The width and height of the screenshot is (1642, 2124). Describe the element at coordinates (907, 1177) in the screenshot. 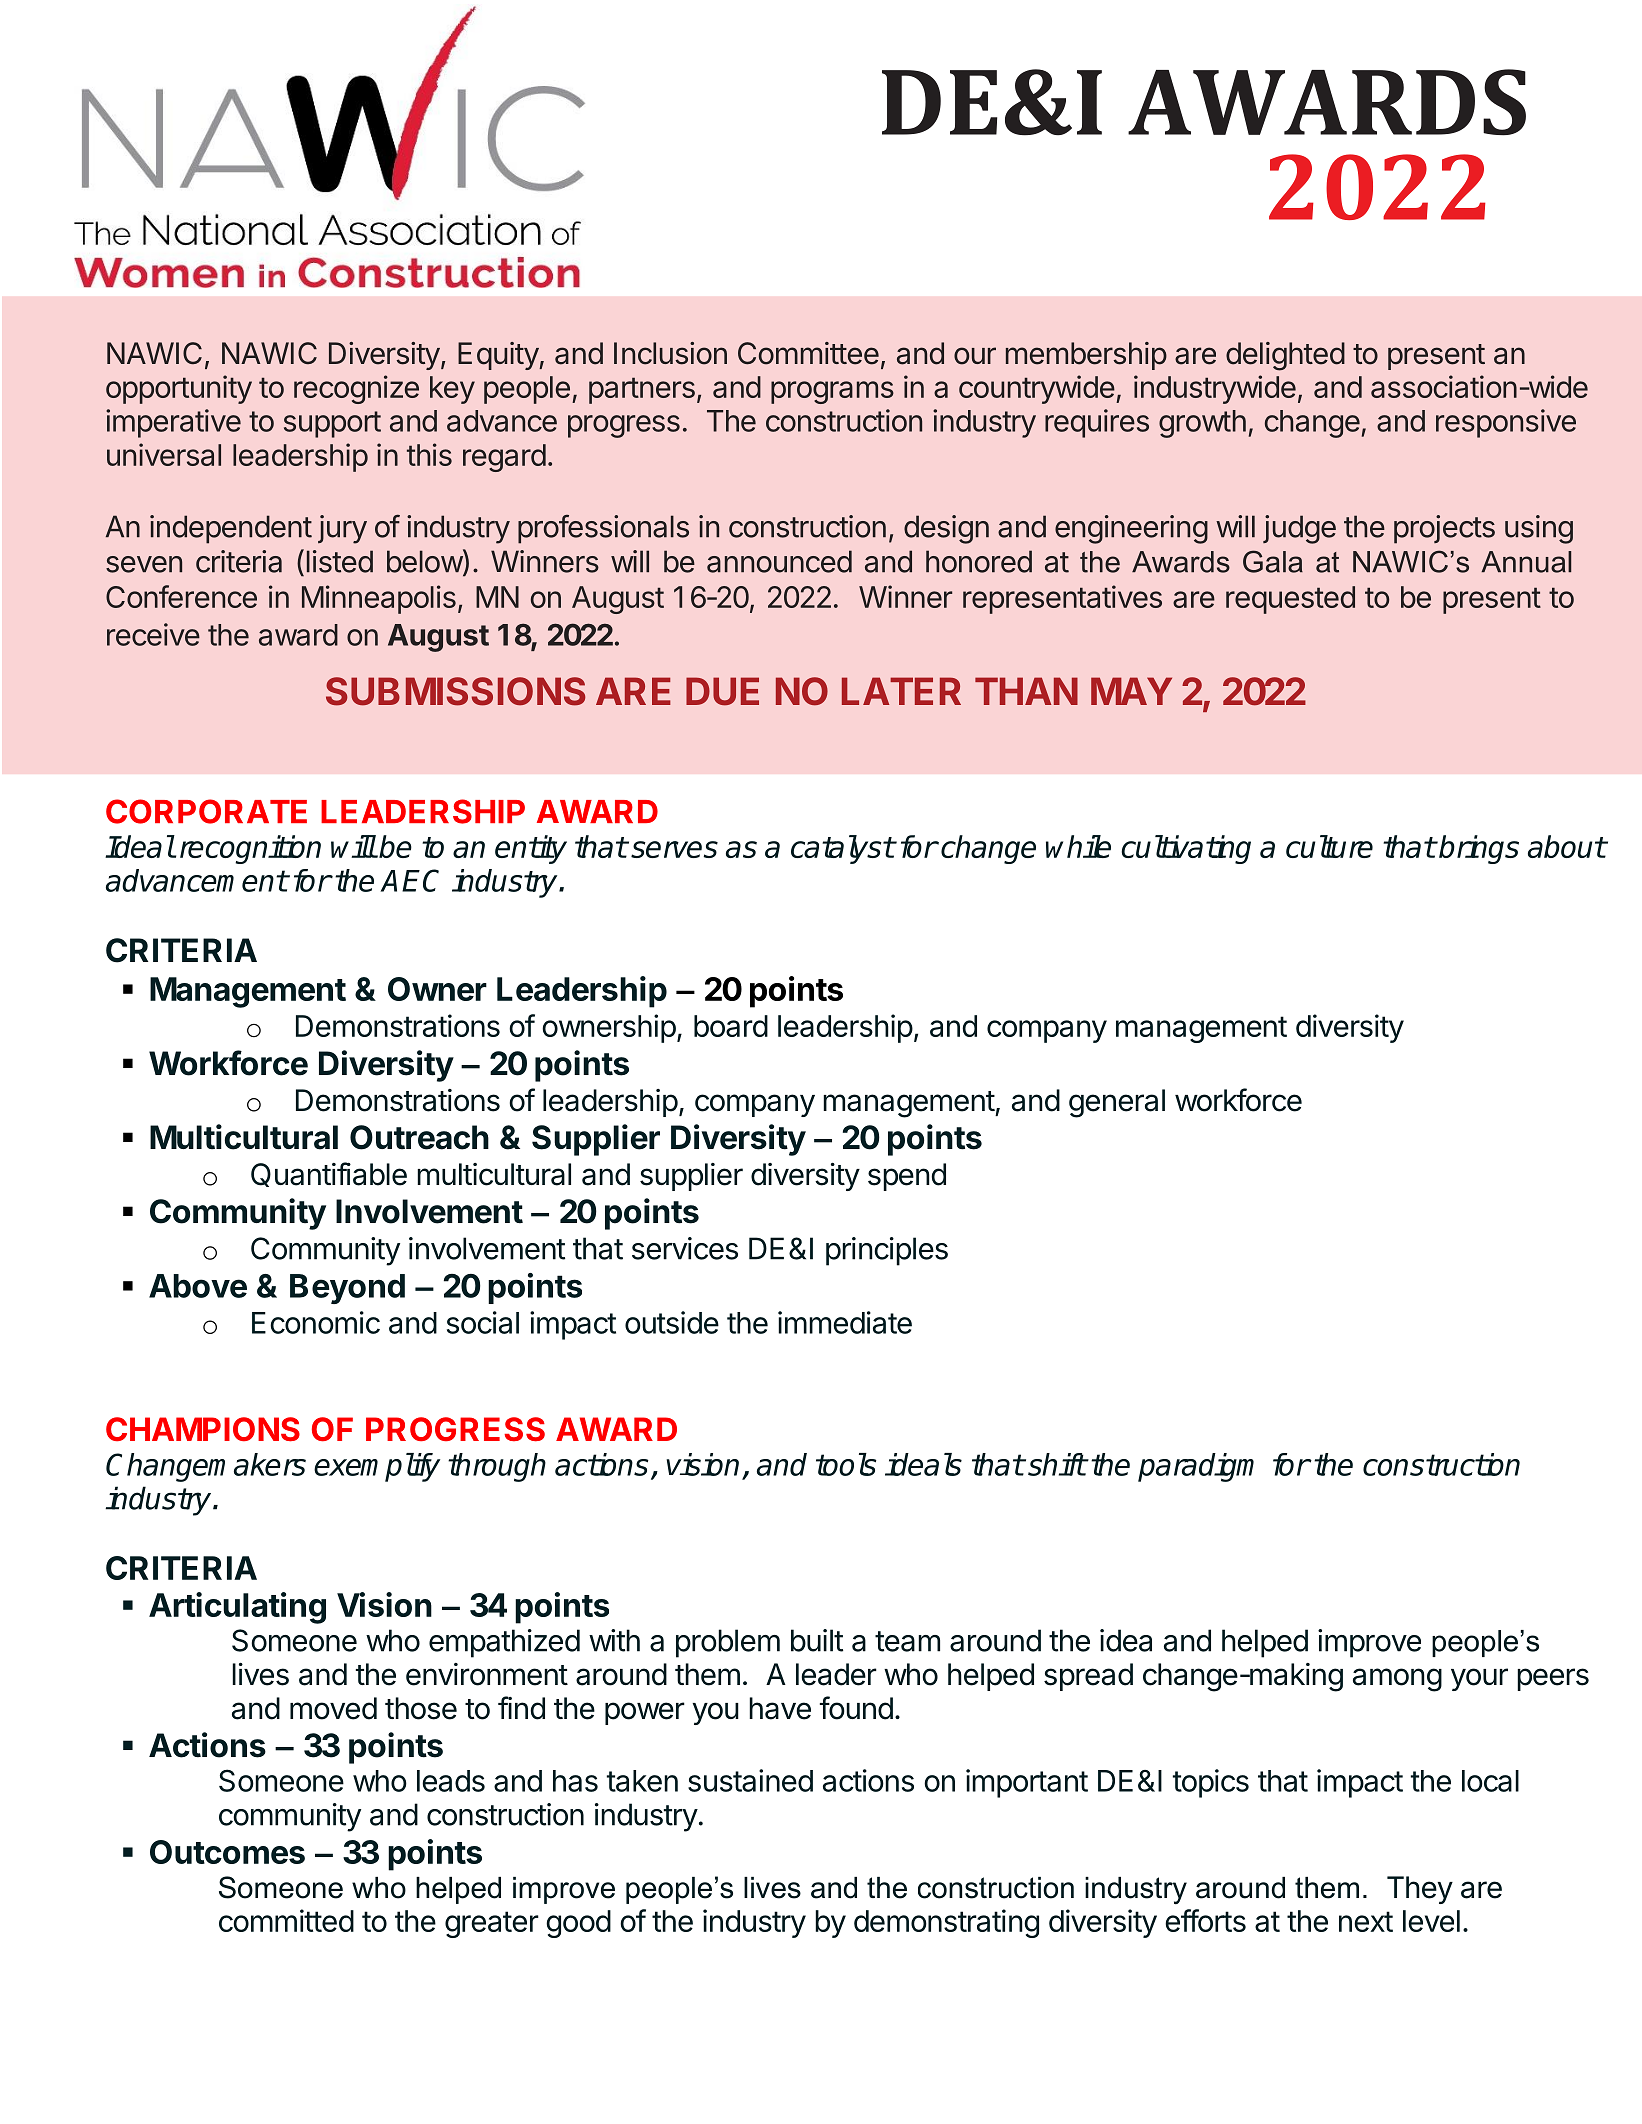

I see `spend` at that location.
